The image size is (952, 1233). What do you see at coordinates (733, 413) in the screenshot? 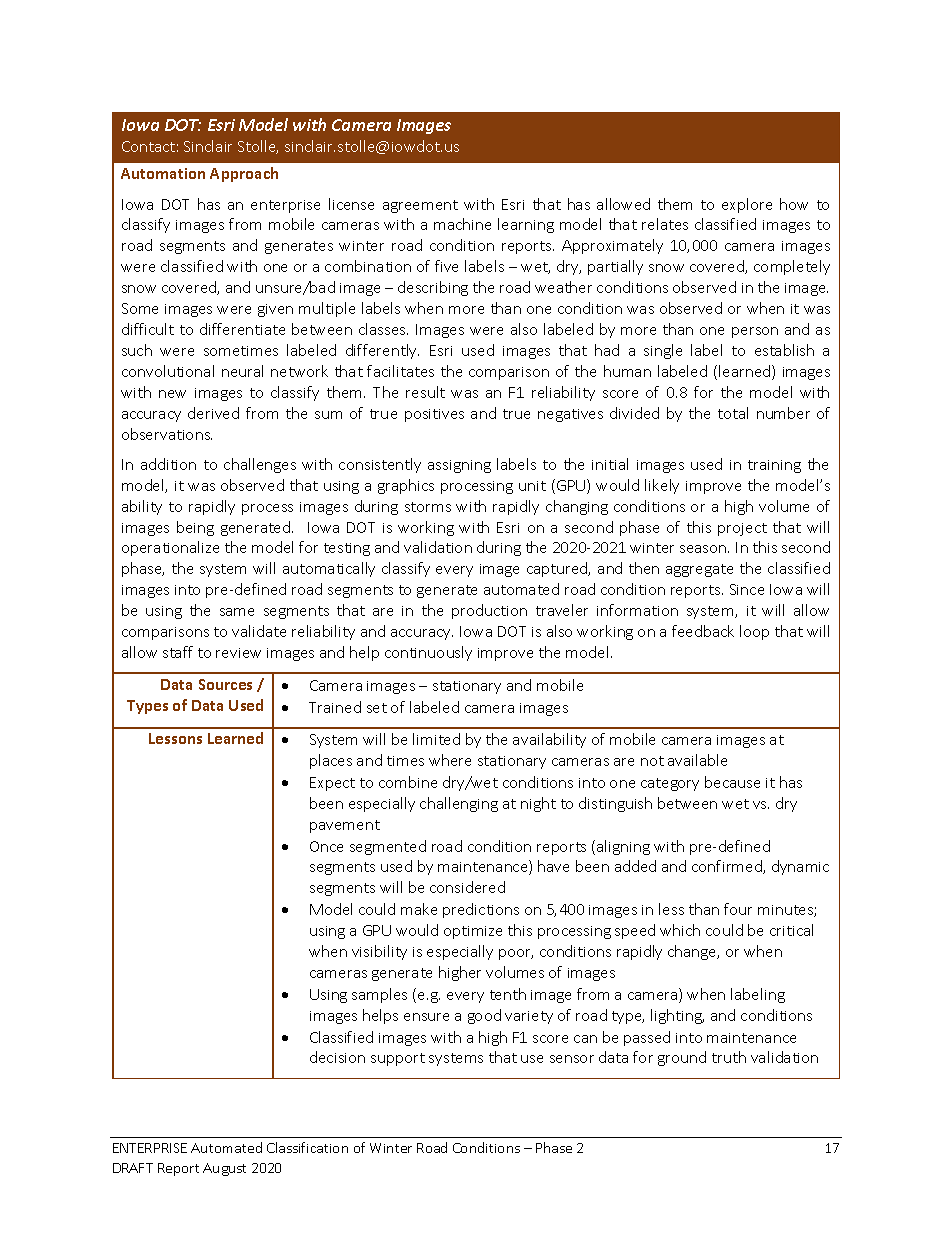
I see `total` at bounding box center [733, 413].
